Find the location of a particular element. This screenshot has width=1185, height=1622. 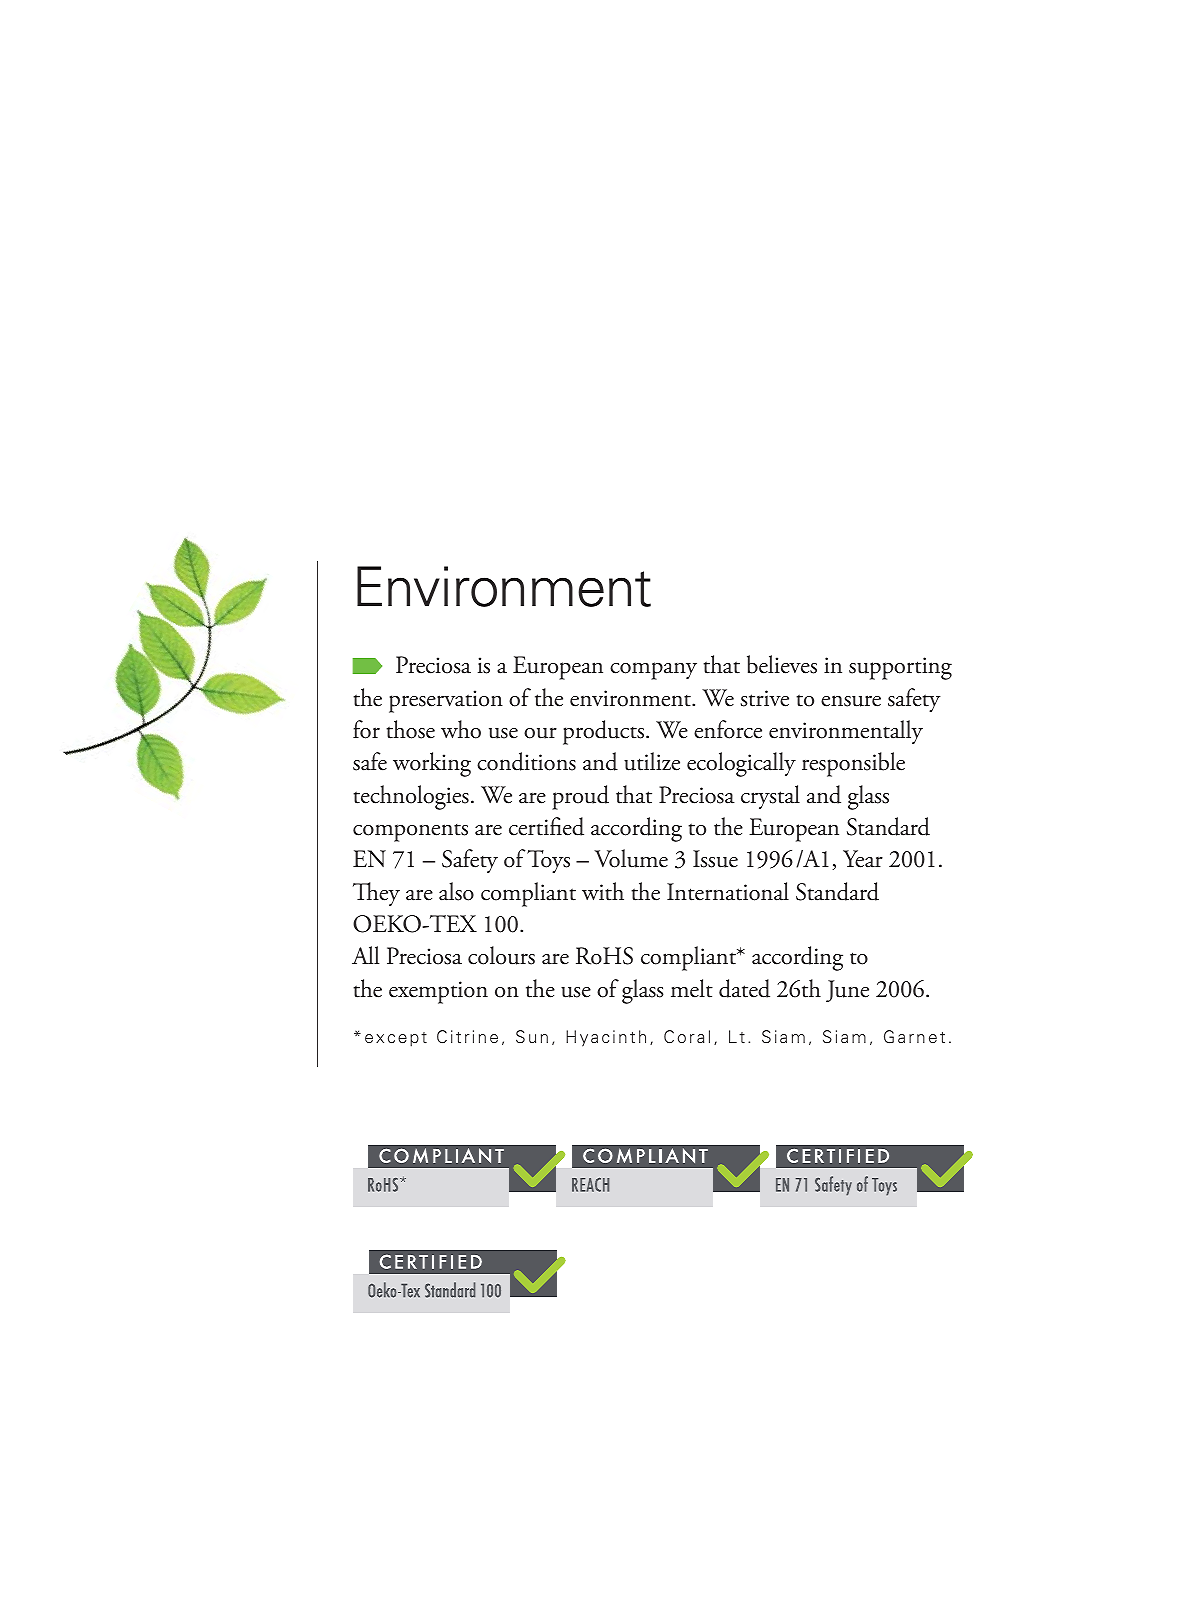

Volume is located at coordinates (631, 858).
